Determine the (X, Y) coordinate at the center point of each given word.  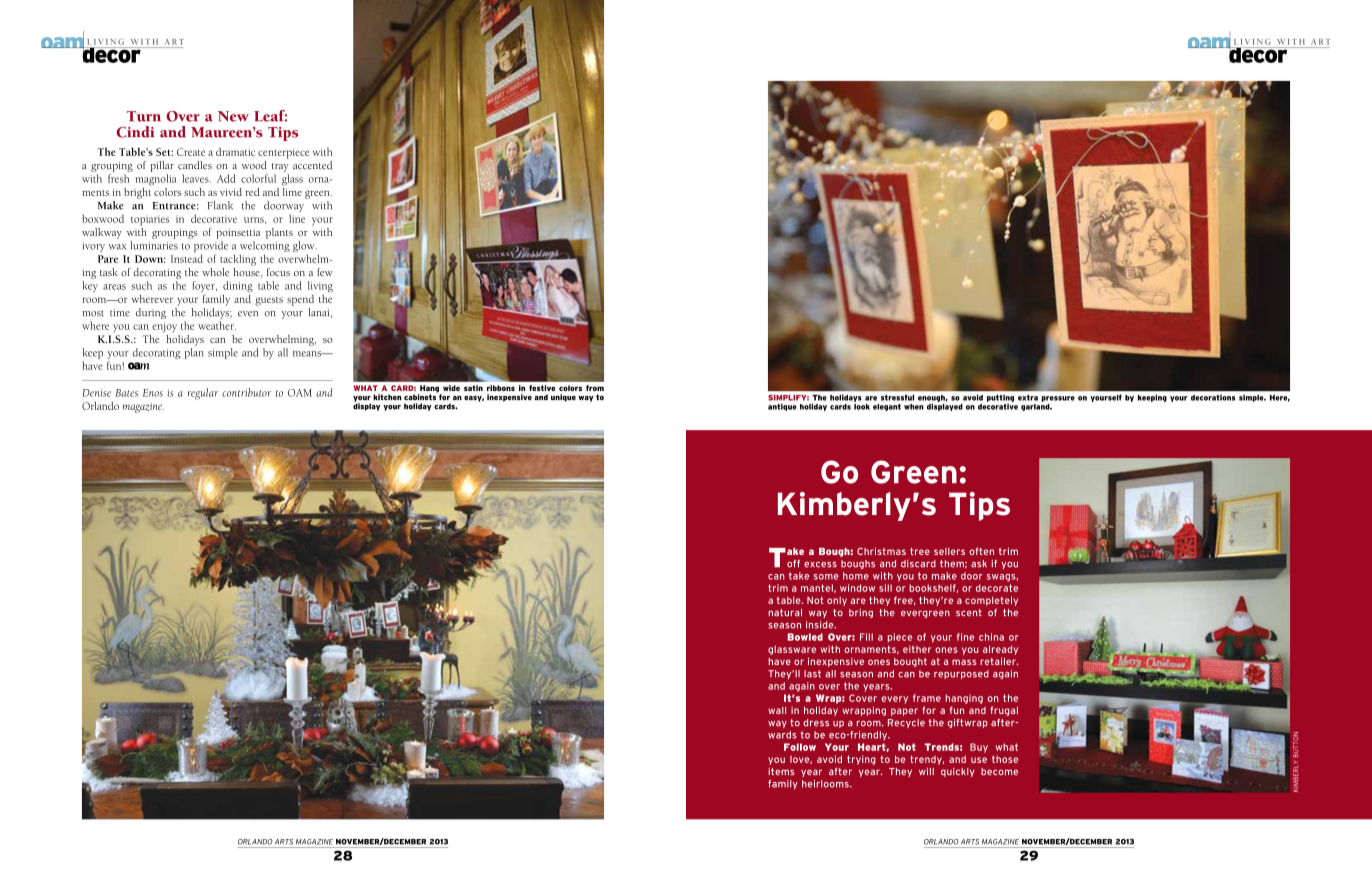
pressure (1058, 399)
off (793, 564)
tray (280, 167)
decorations (1213, 398)
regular (203, 394)
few (325, 272)
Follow (800, 747)
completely (991, 601)
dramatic (235, 152)
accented (312, 165)
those (1005, 759)
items (781, 771)
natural (785, 613)
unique (563, 398)
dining (238, 287)
